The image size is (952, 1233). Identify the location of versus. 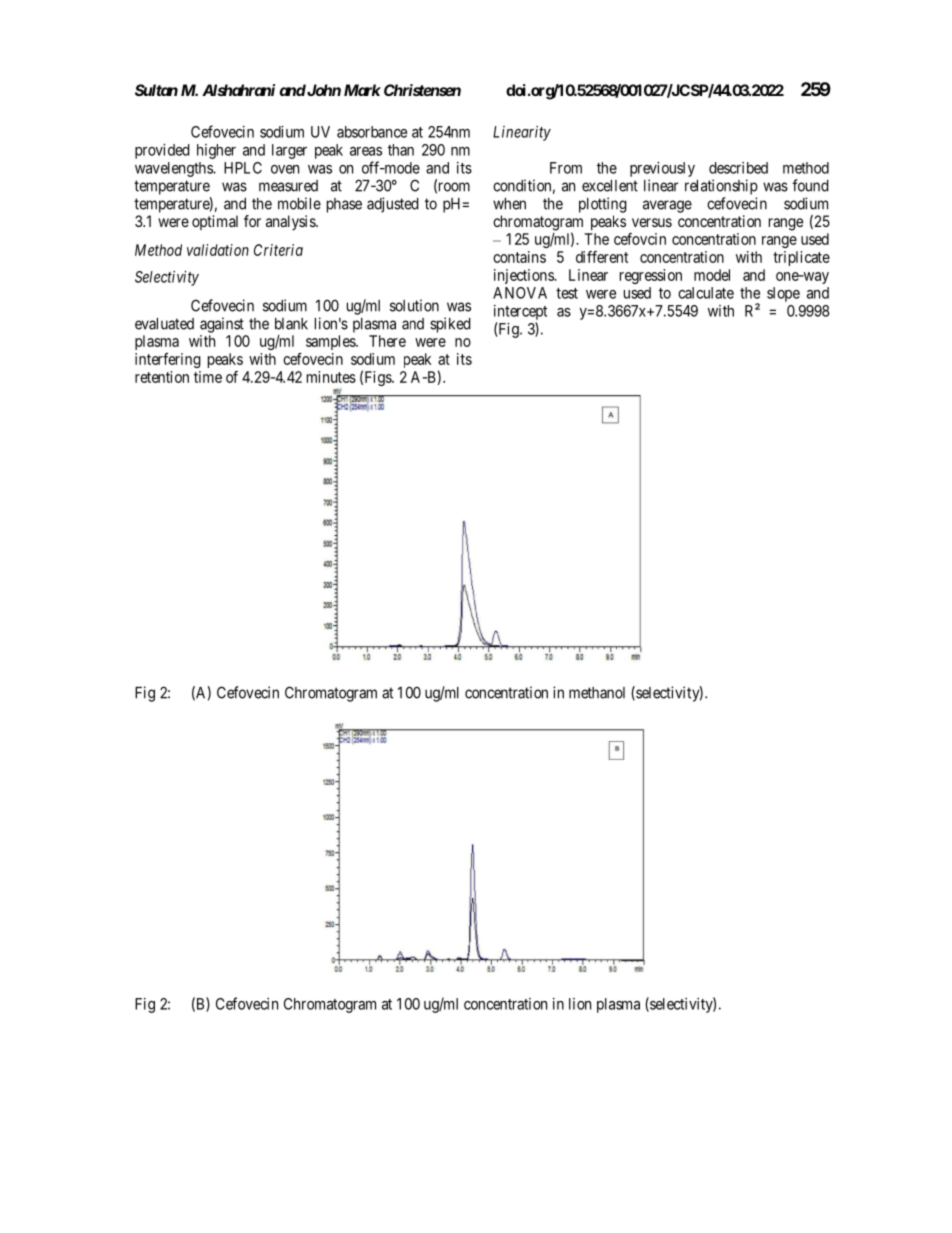
(652, 222).
